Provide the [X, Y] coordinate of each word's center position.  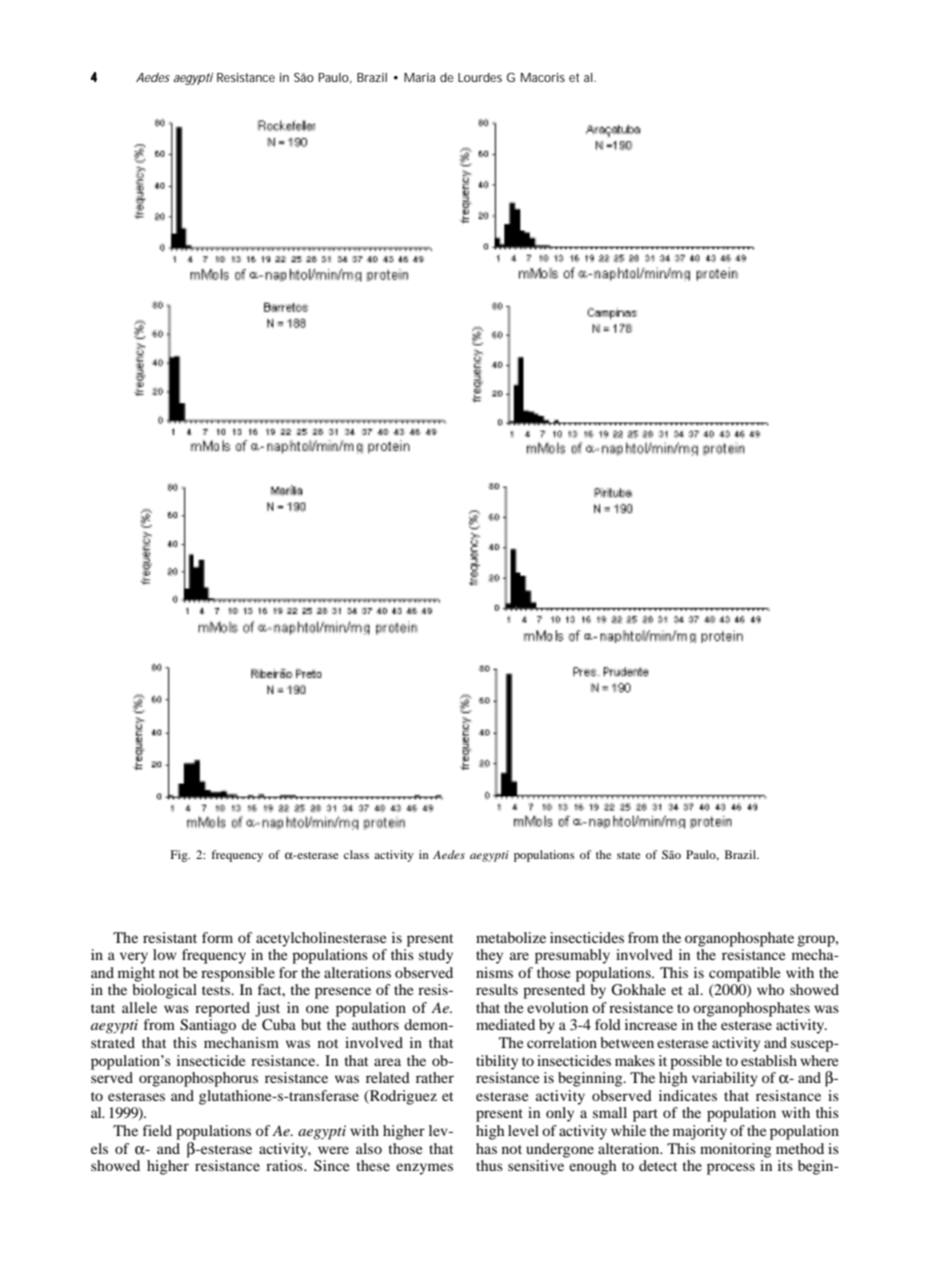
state [629, 855]
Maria [419, 77]
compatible [744, 974]
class [356, 854]
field [157, 1130]
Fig [180, 856]
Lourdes [480, 77]
